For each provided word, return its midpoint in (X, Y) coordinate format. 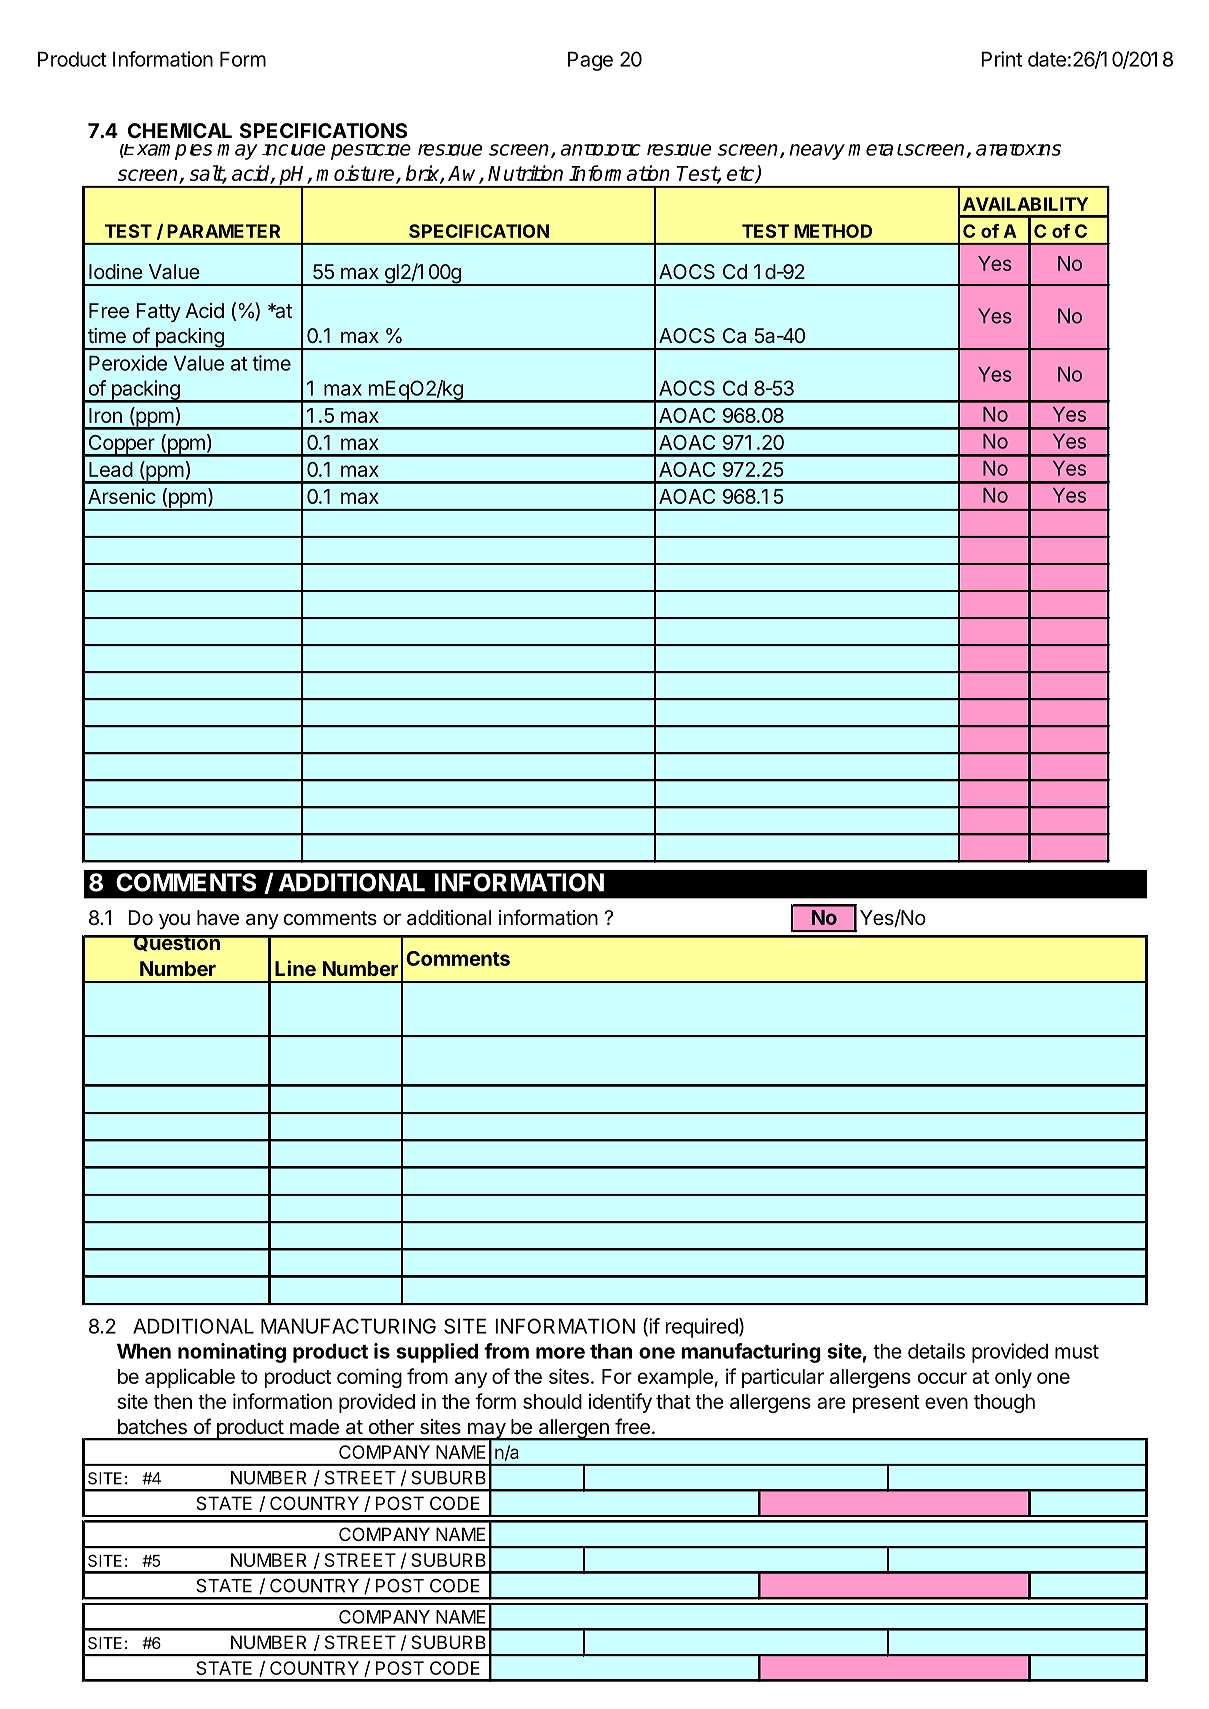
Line (295, 968)
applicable (190, 1378)
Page (590, 61)
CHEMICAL (180, 130)
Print (1001, 59)
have (218, 918)
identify (620, 1403)
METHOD (833, 231)
